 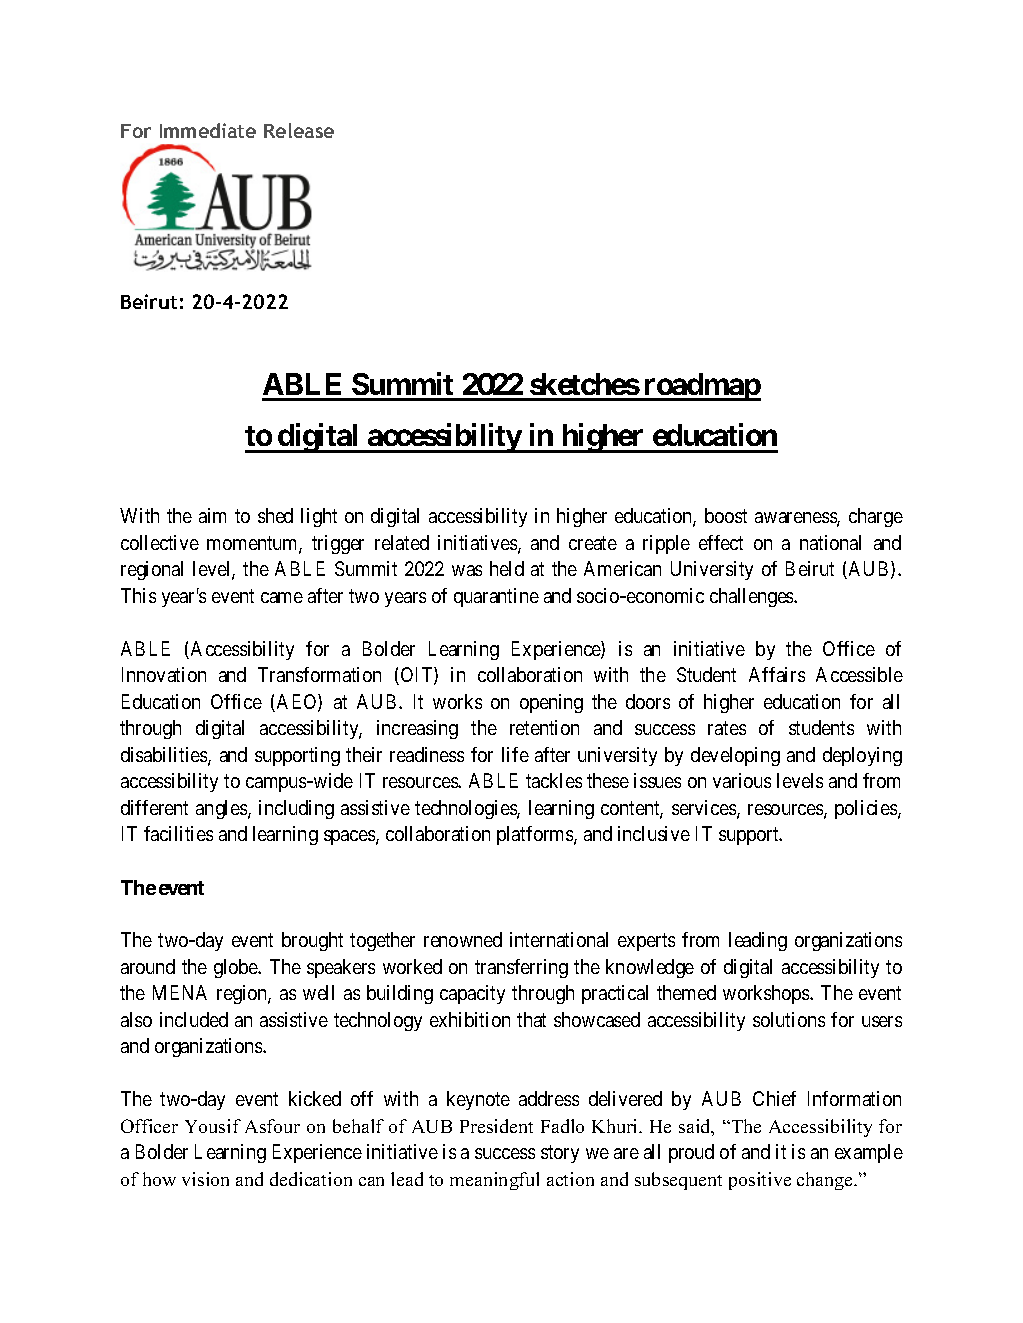 I want to click on aim, so click(x=212, y=515).
